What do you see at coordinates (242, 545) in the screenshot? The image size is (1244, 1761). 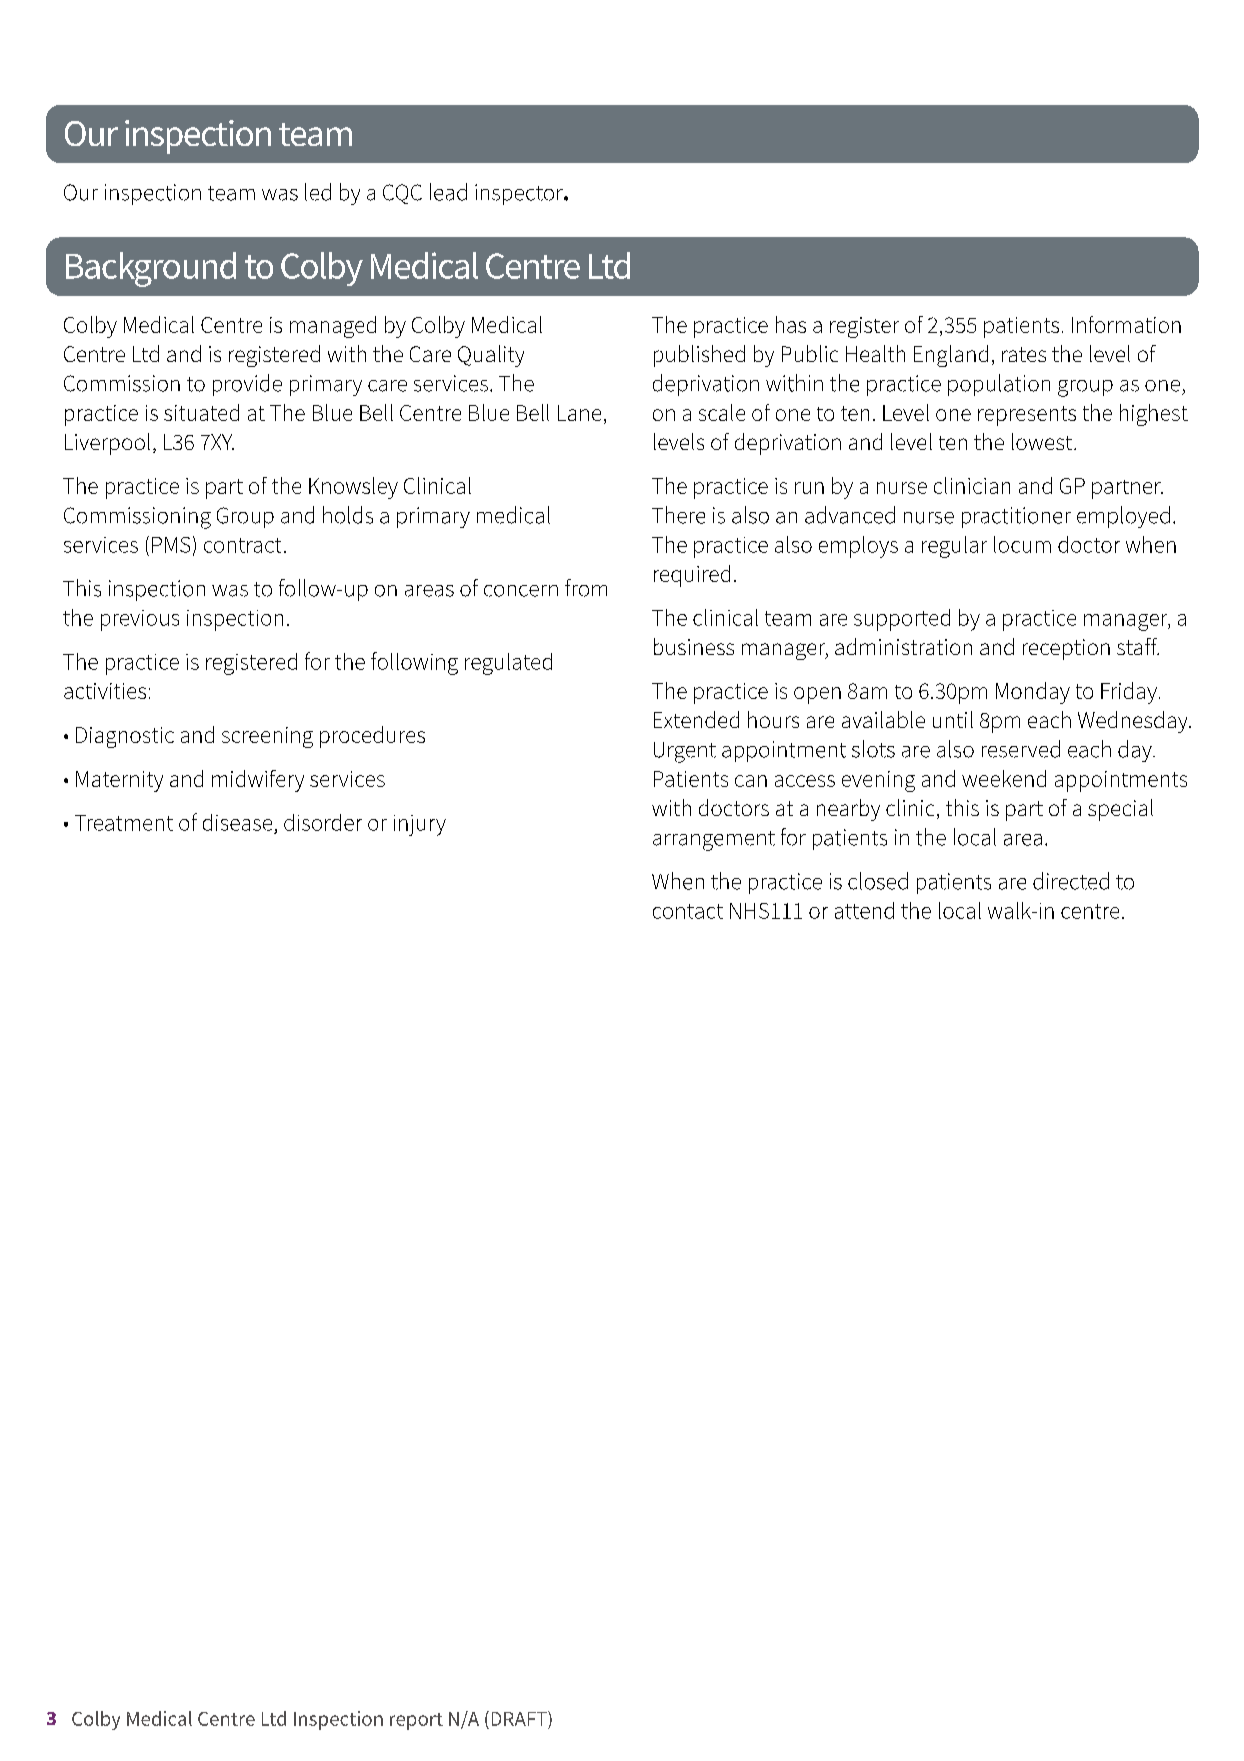 I see `contract` at bounding box center [242, 545].
